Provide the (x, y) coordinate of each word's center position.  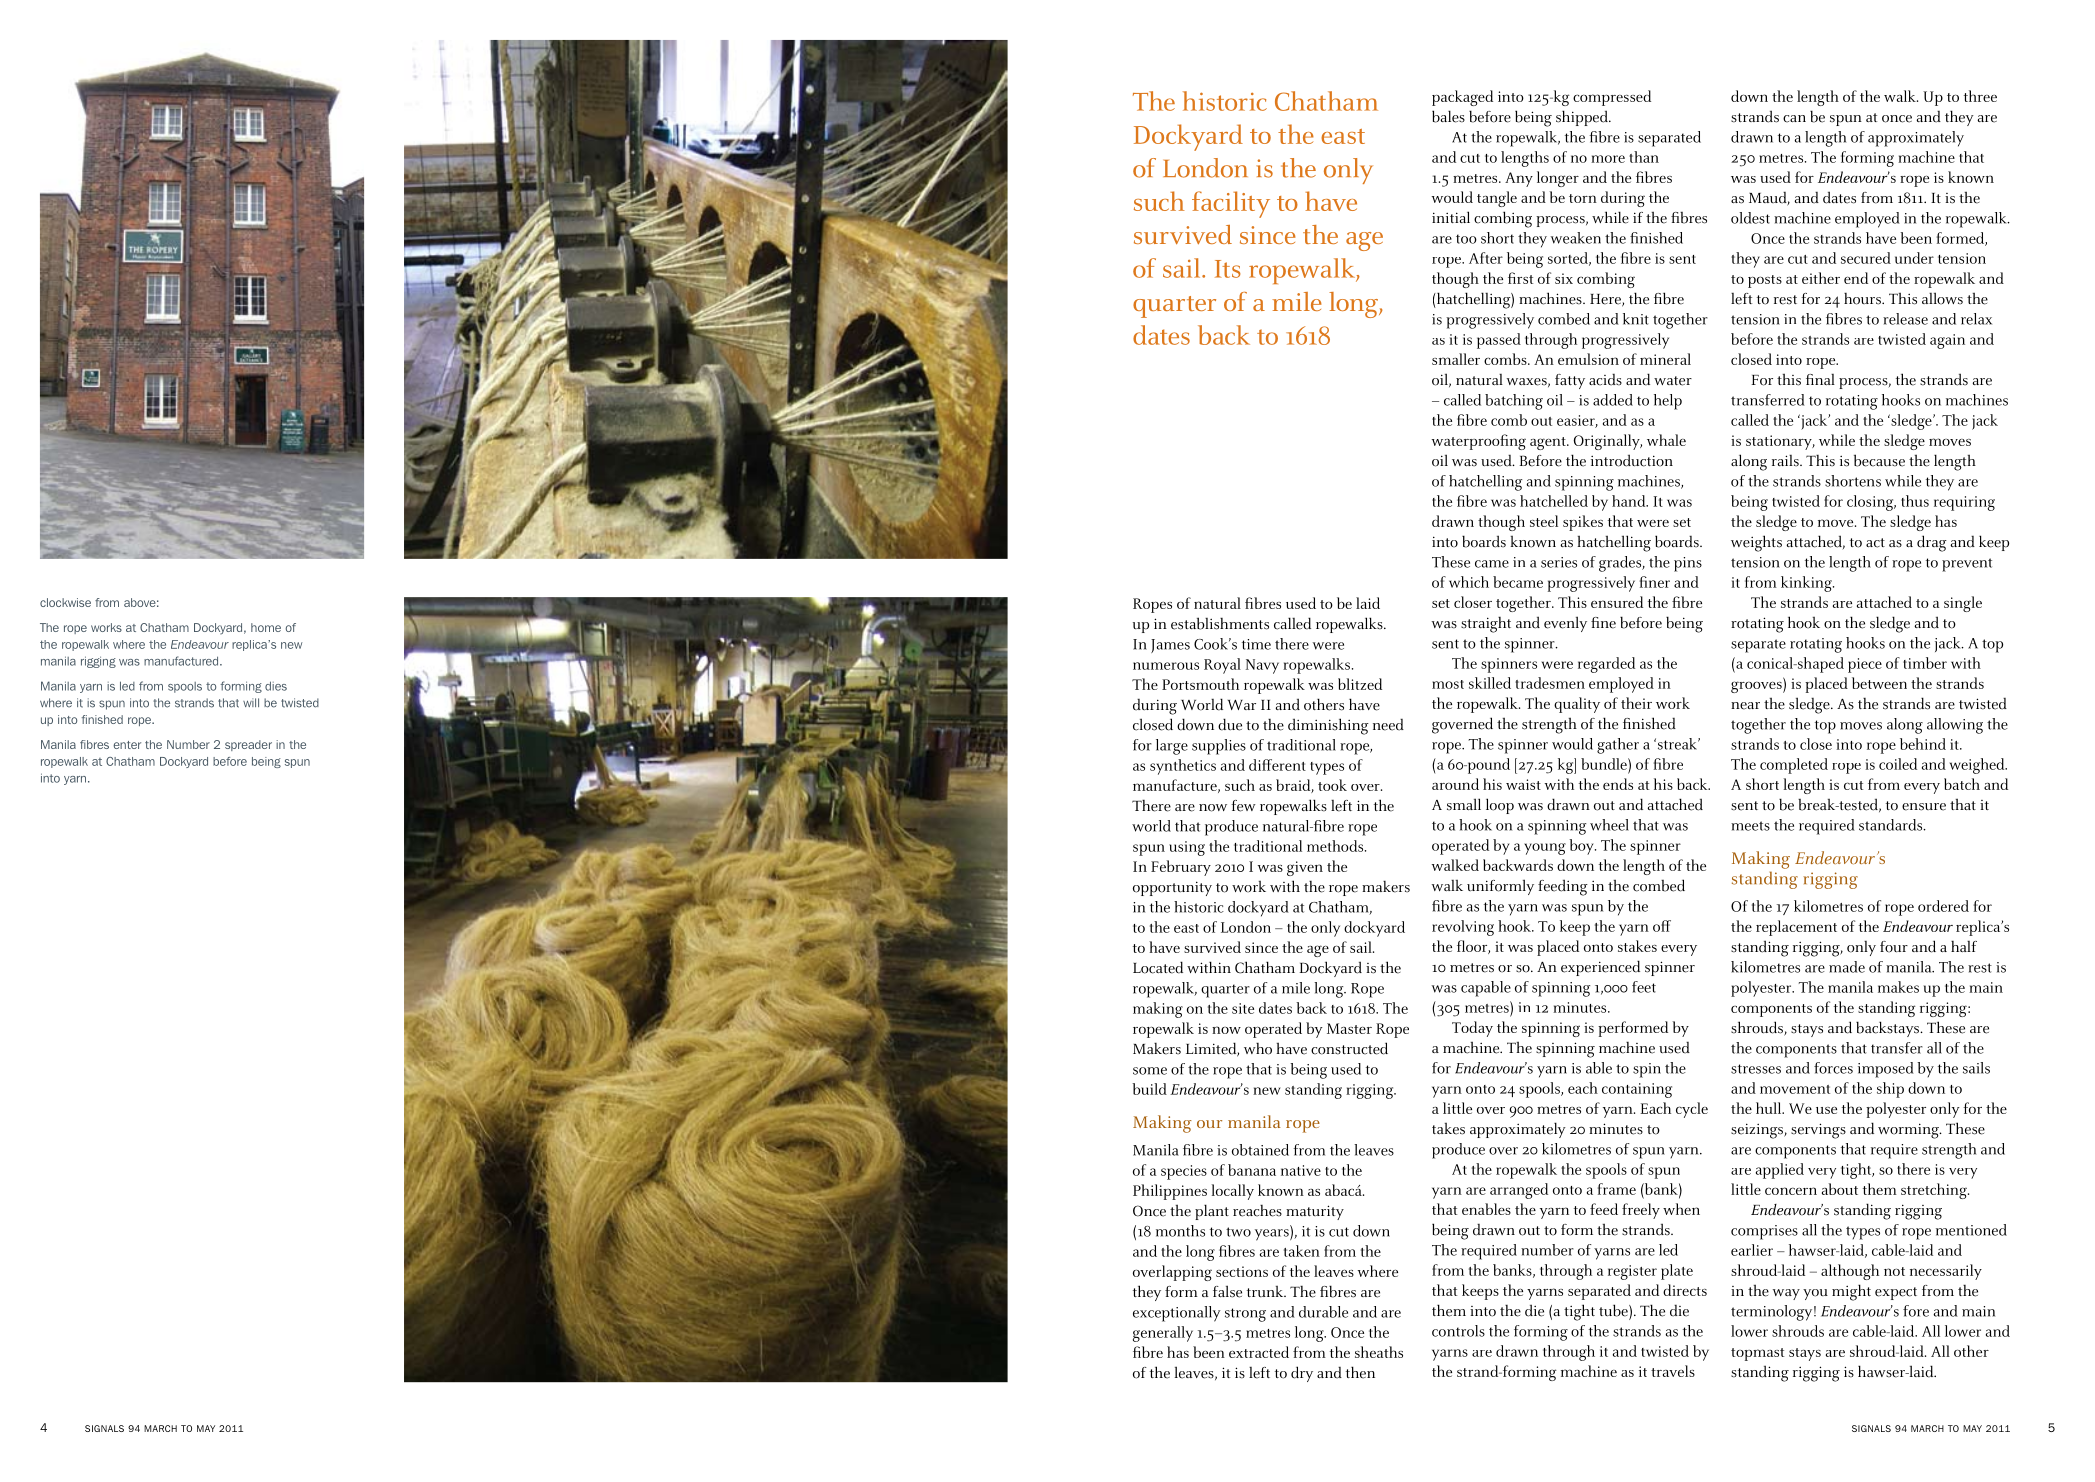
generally (1163, 1334)
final (1820, 379)
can (1794, 119)
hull (1770, 1108)
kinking (1807, 584)
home (266, 627)
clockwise (65, 602)
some (1150, 1071)
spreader (248, 745)
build (1149, 1089)
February (1181, 868)
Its (1228, 269)
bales (1448, 116)
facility (1231, 204)
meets (1750, 826)
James (1170, 646)
